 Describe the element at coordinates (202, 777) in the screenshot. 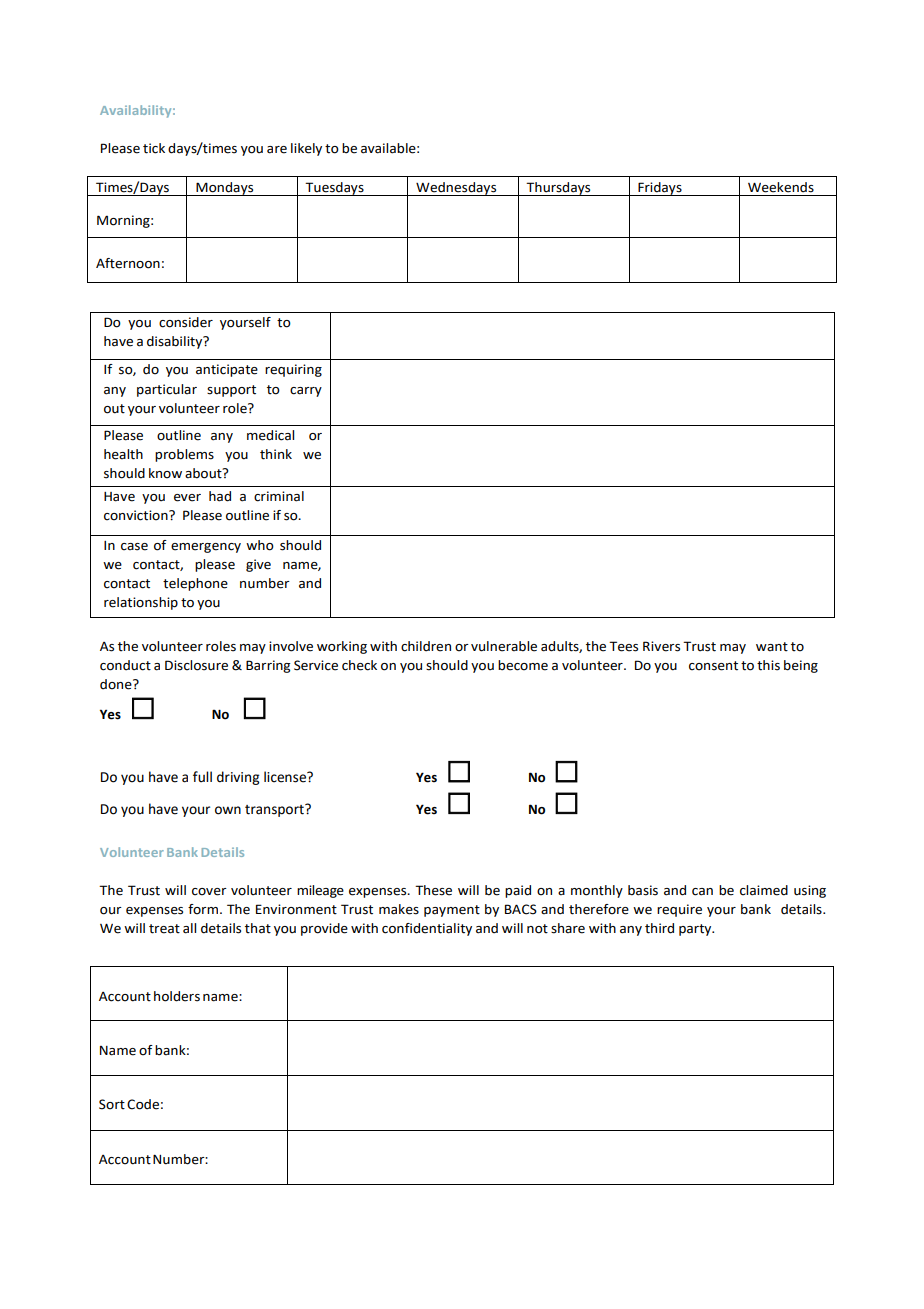

I see `full` at that location.
